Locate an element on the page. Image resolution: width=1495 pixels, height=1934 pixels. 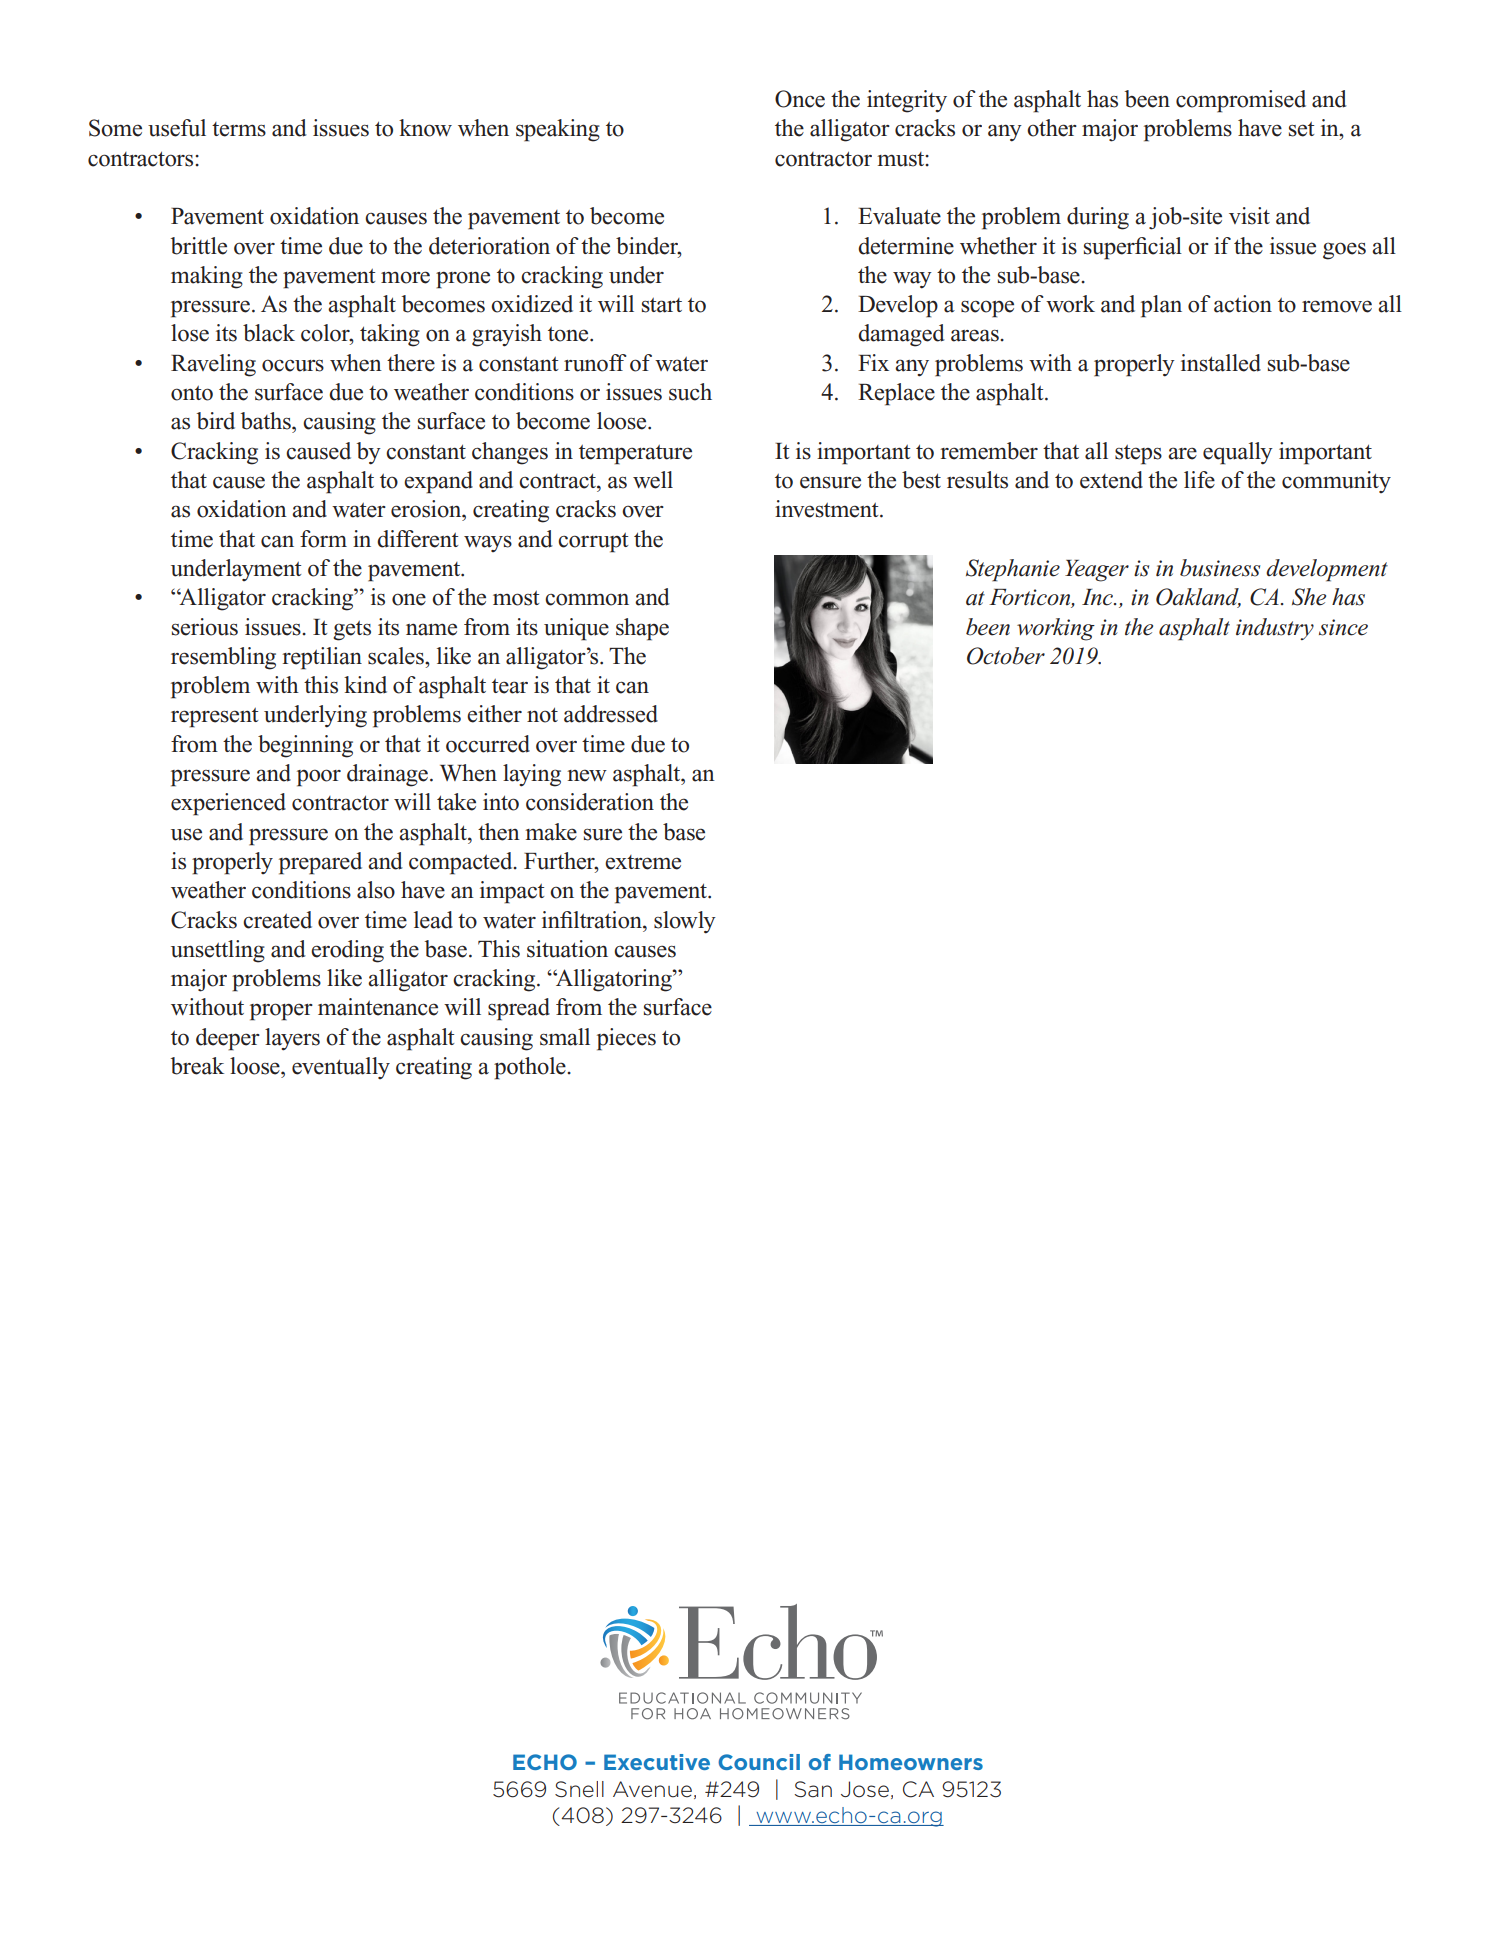
investment is located at coordinates (828, 509).
